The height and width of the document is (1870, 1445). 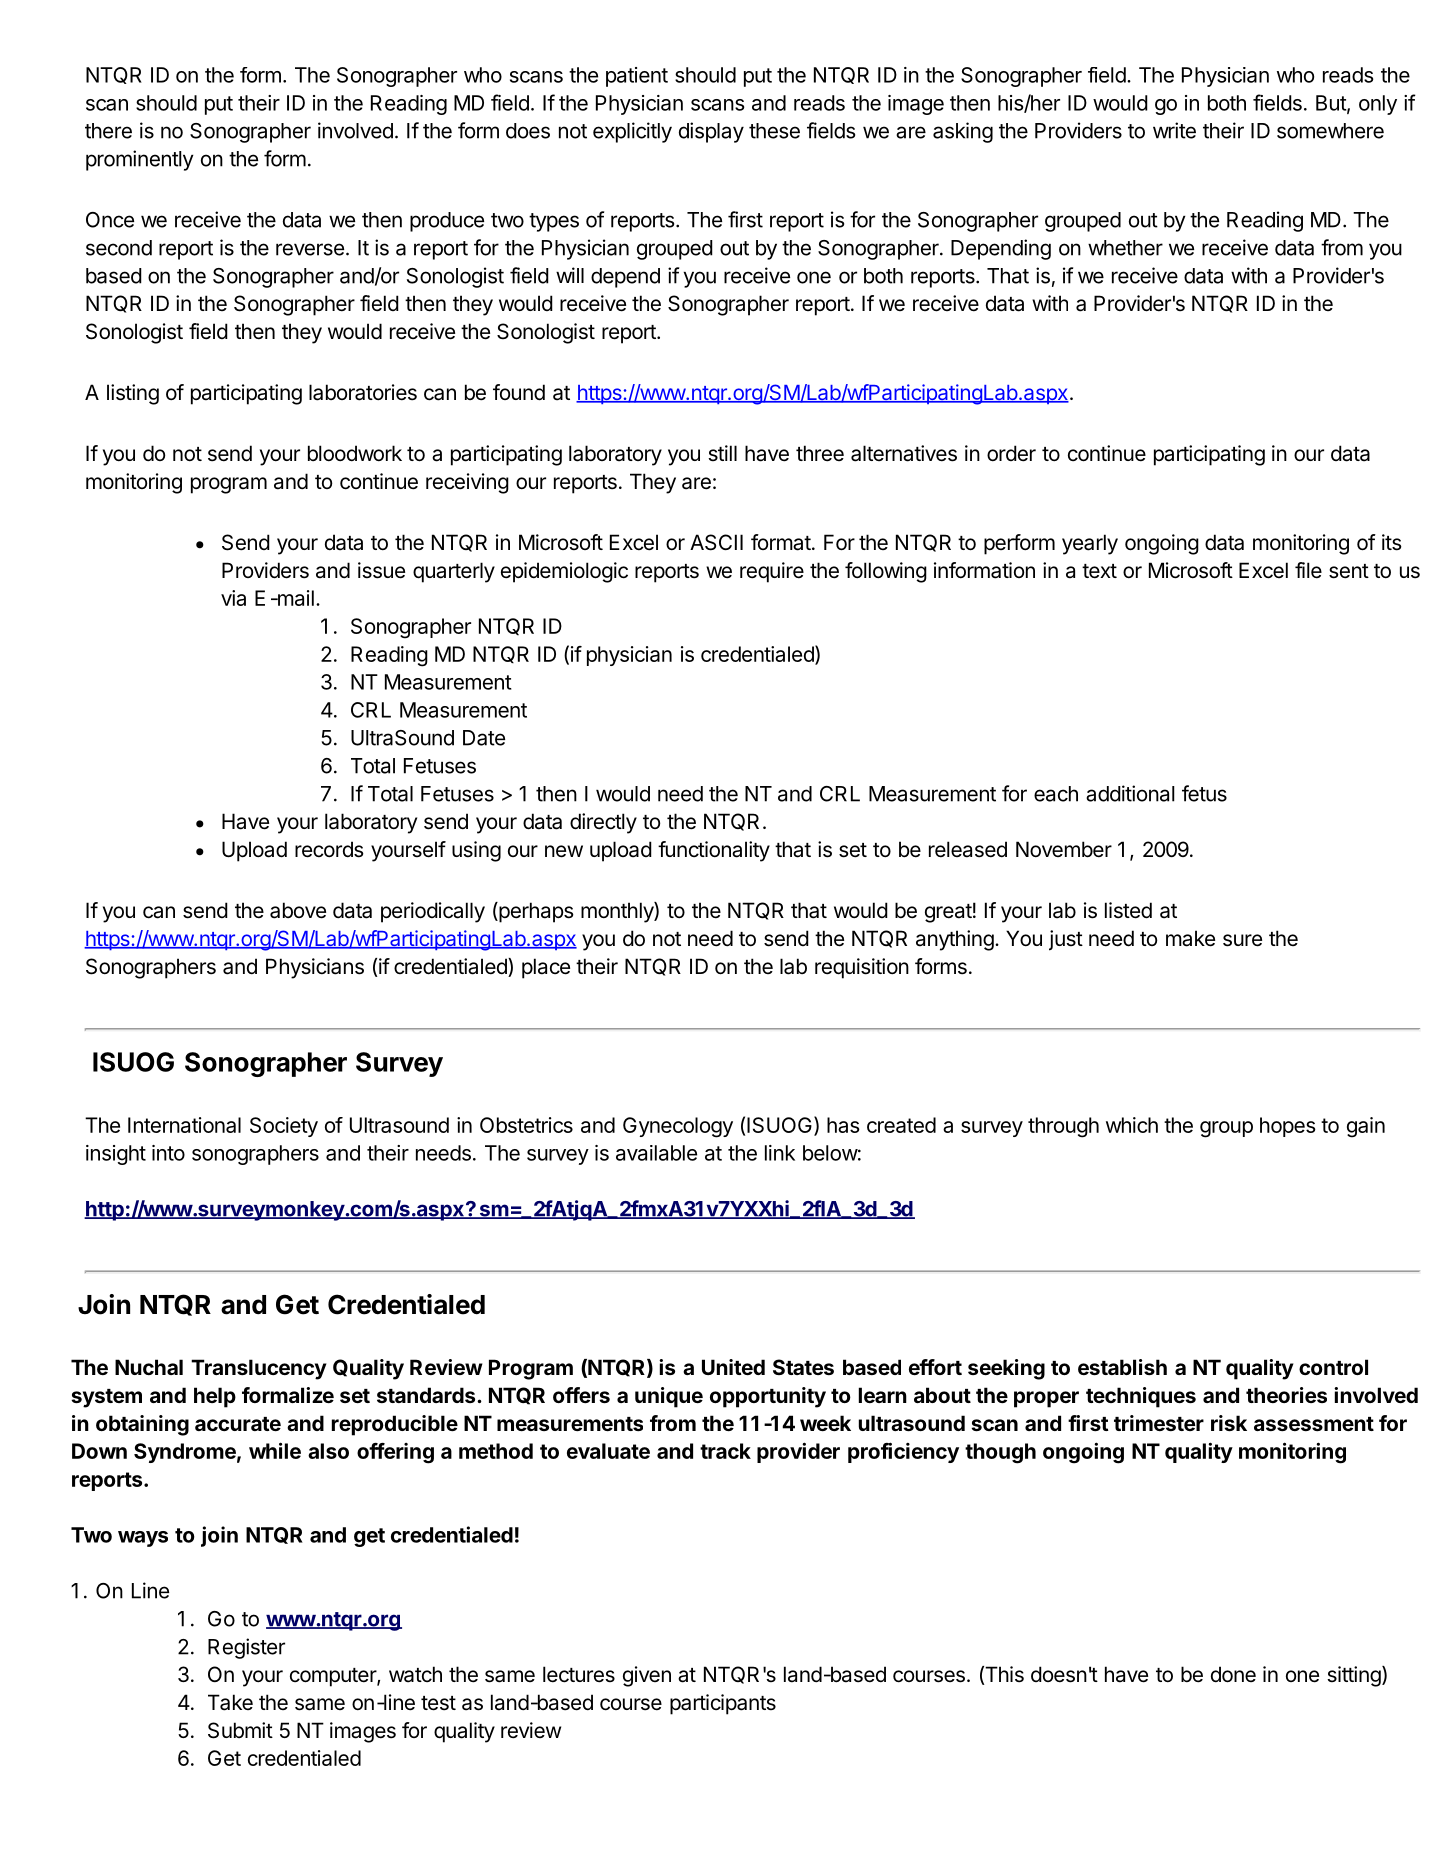 What do you see at coordinates (1174, 130) in the document?
I see `write` at bounding box center [1174, 130].
